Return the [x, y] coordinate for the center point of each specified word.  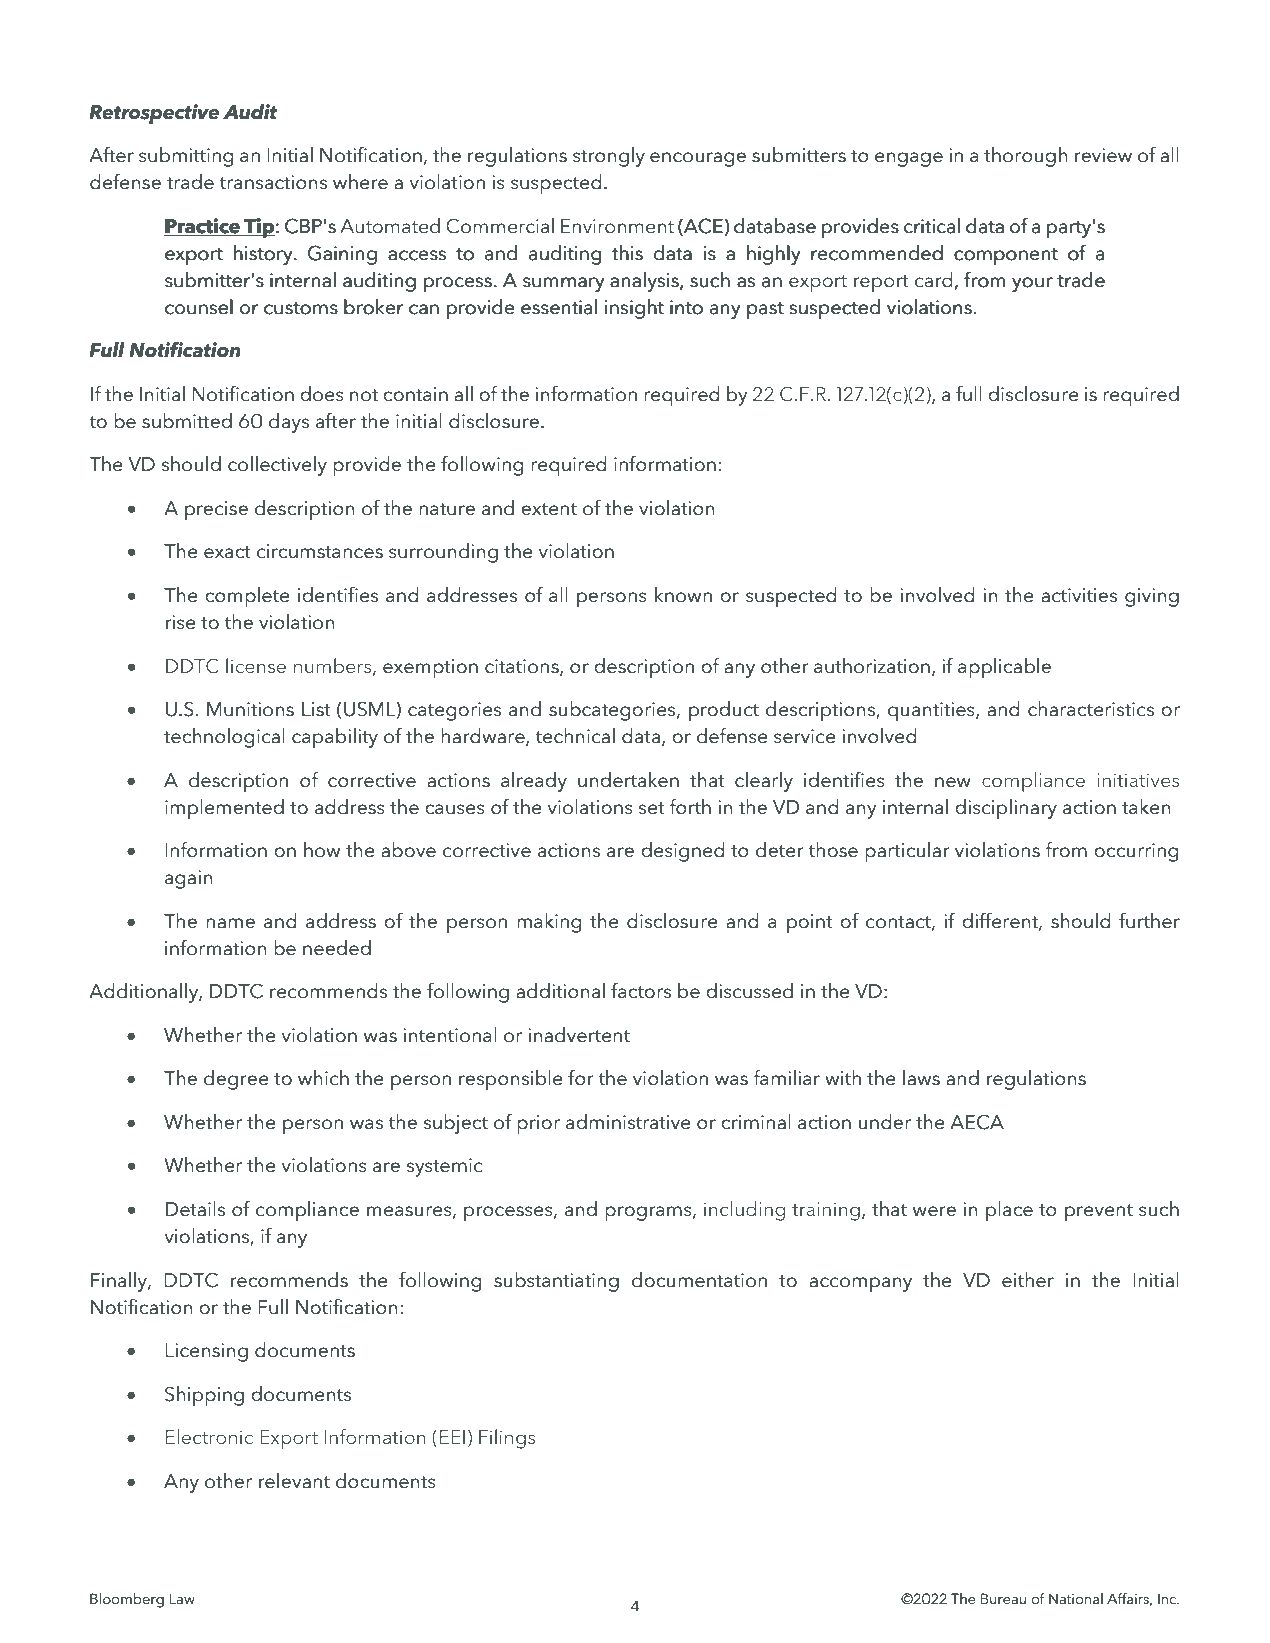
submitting [186, 157]
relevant [294, 1481]
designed [682, 852]
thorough [1026, 157]
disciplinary [1006, 809]
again [188, 879]
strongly [609, 157]
